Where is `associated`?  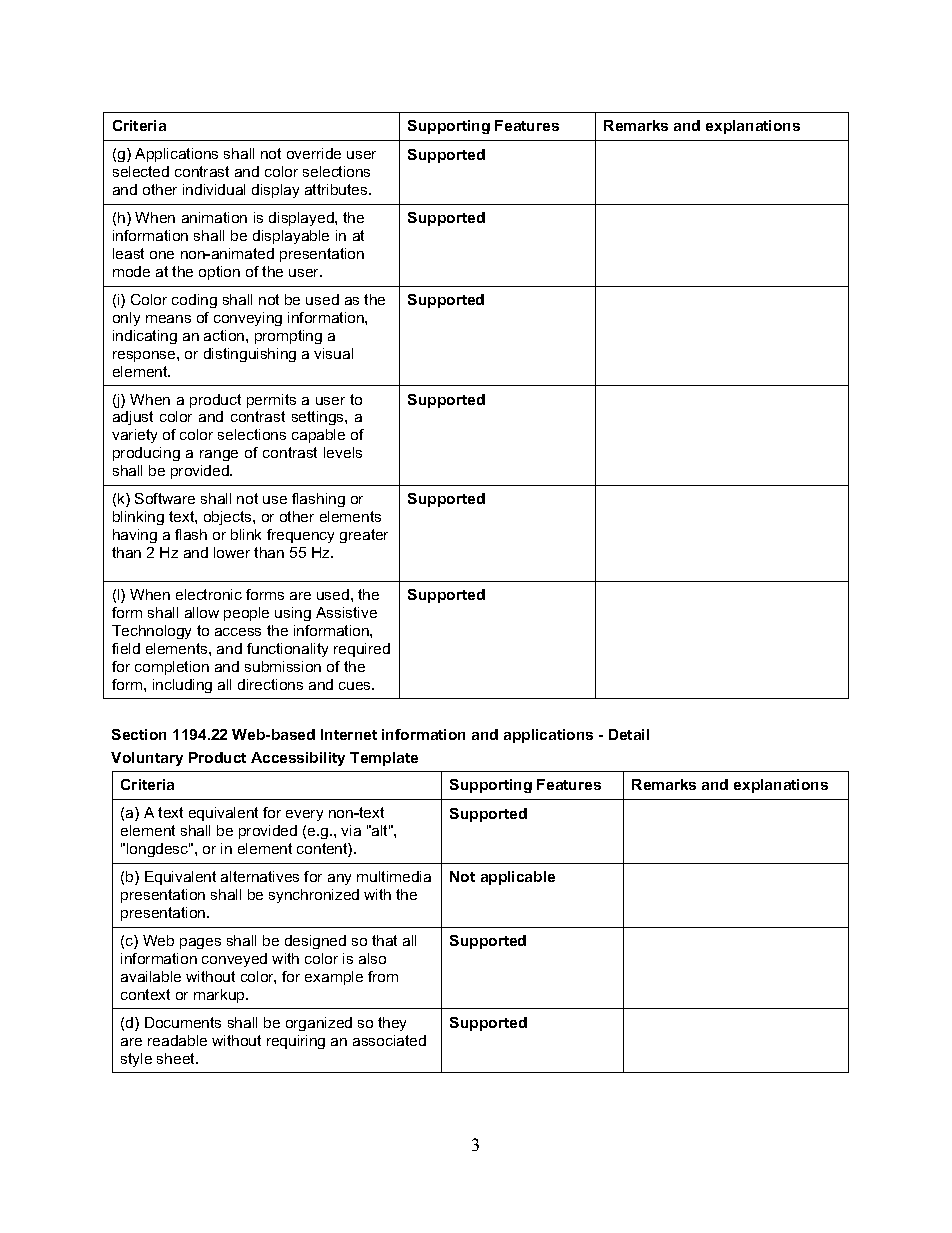
associated is located at coordinates (389, 1040).
